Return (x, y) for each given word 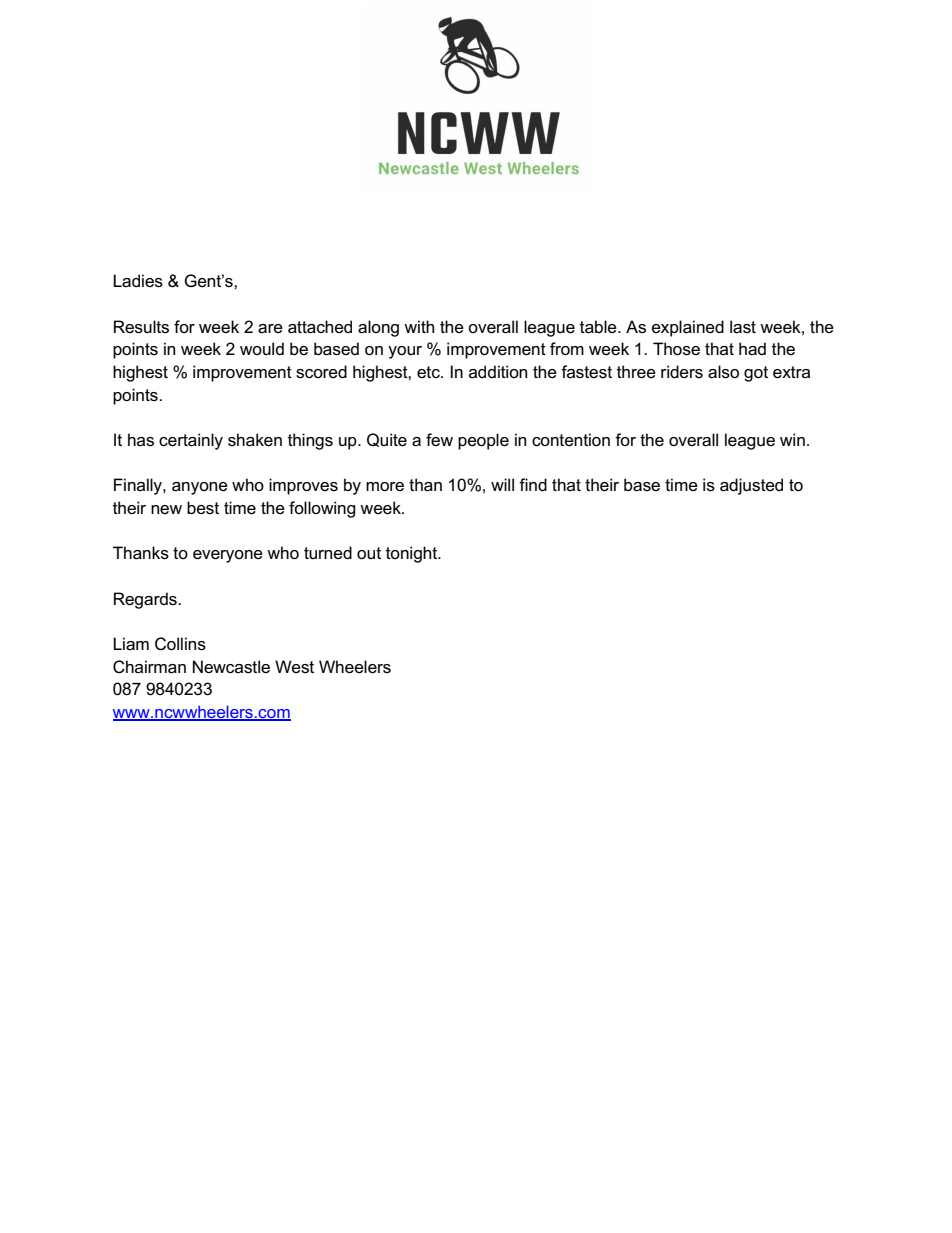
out (369, 553)
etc (429, 372)
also (723, 372)
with (419, 326)
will (502, 484)
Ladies (138, 281)
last (743, 327)
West (294, 667)
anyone (200, 488)
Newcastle (231, 667)
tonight (413, 554)
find (533, 484)
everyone (228, 556)
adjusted (751, 486)
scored (321, 372)
